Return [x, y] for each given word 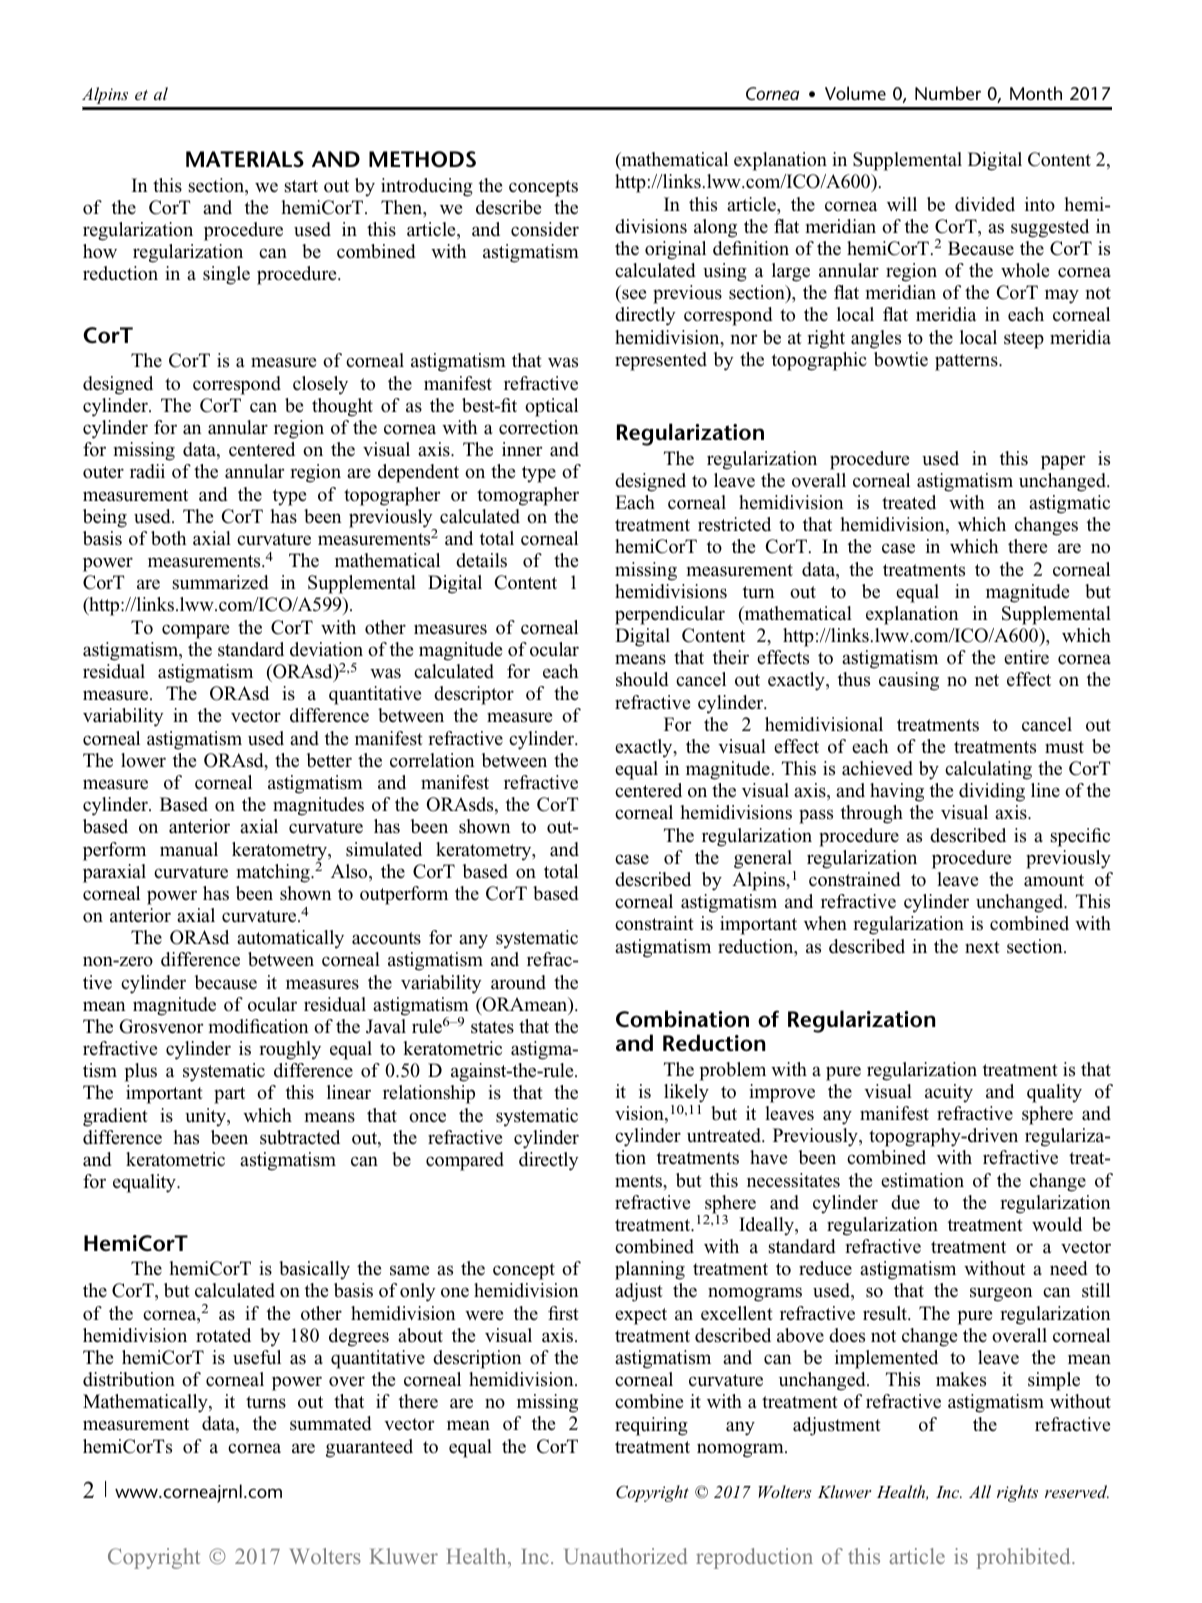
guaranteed [369, 1448]
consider [545, 229]
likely [686, 1093]
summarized [221, 582]
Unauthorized [626, 1556]
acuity [949, 1093]
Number [948, 93]
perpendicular [670, 615]
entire [1026, 657]
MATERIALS [245, 159]
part [229, 1095]
